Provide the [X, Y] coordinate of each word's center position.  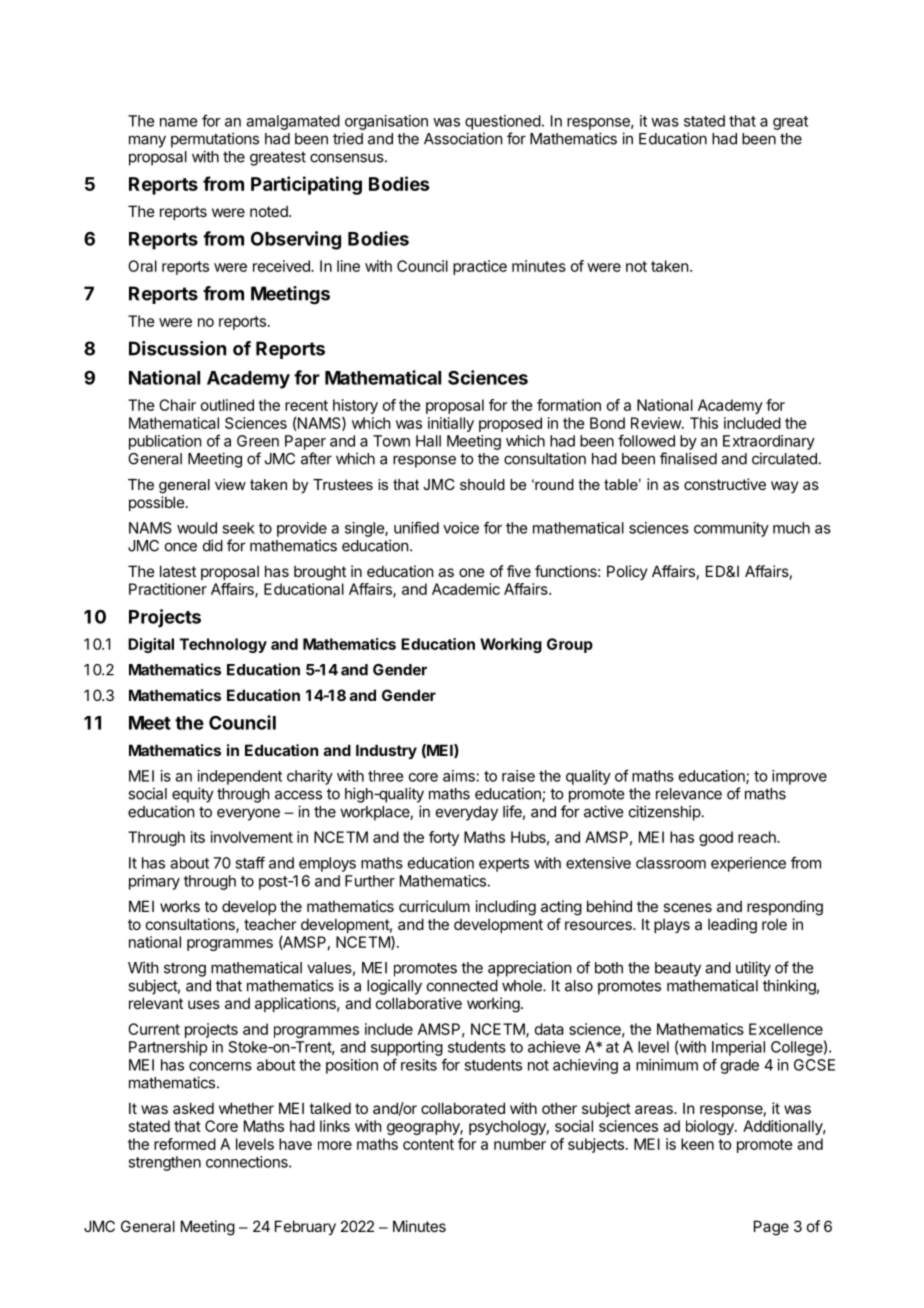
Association [463, 138]
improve [799, 777]
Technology [223, 645]
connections [248, 1162]
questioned [503, 122]
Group [570, 645]
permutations [215, 140]
